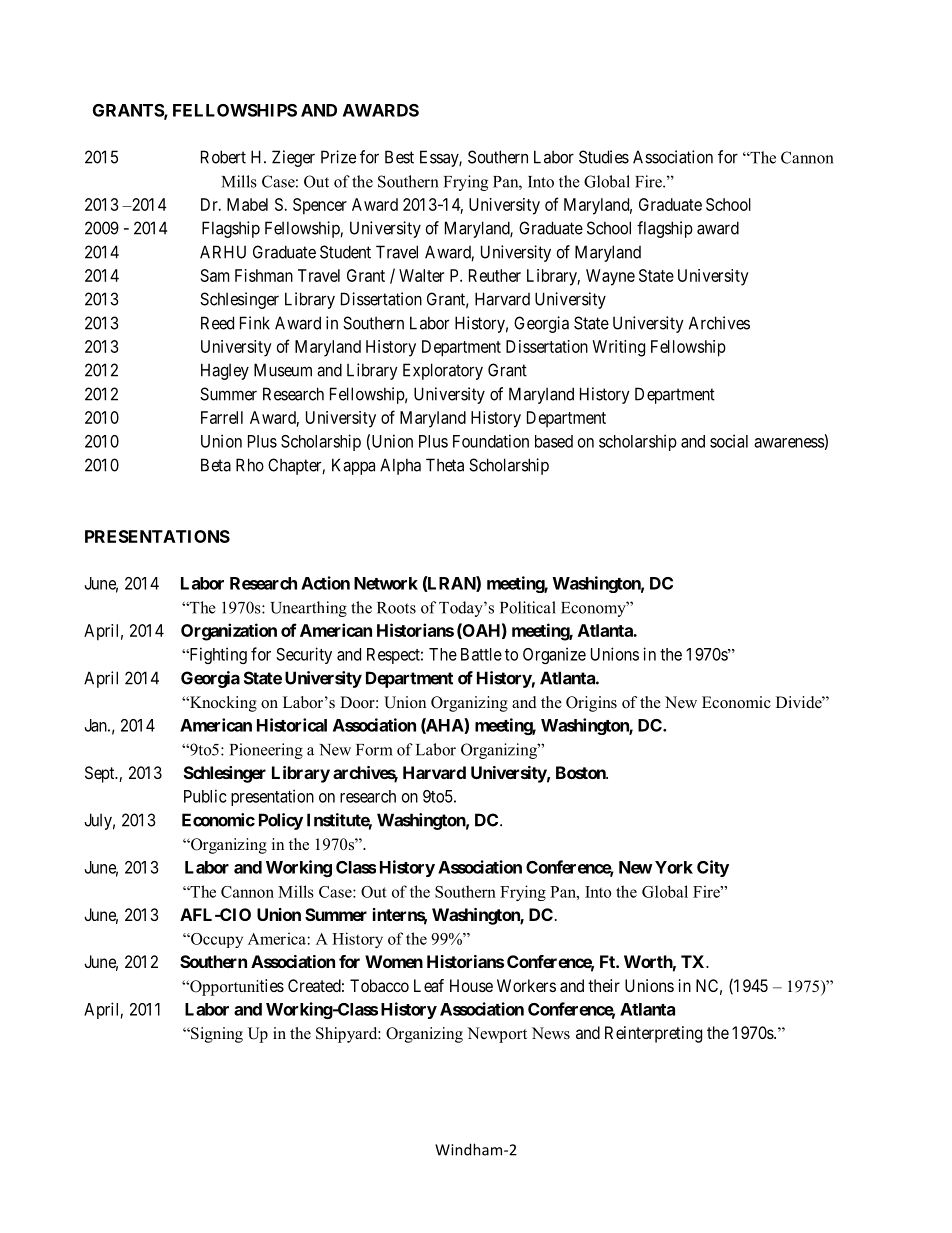 This image has width=952, height=1233. Describe the element at coordinates (429, 985) in the image. I see `Leaf` at that location.
